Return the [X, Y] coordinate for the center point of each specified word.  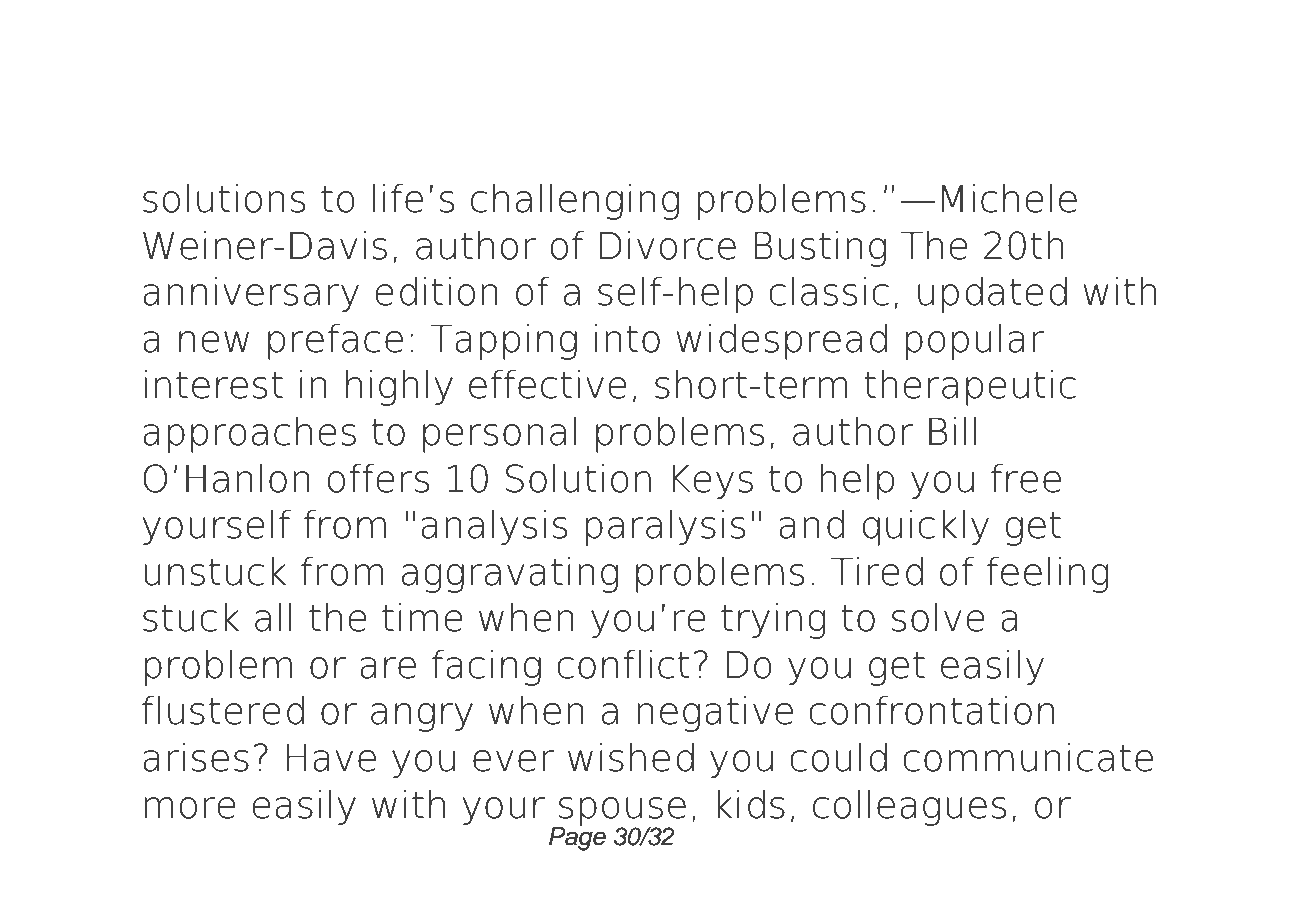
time [422, 617]
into [627, 338]
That [916, 75]
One [653, 76]
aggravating [510, 574]
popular [974, 341]
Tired [877, 571]
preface [335, 341]
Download [251, 75]
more [190, 808]
